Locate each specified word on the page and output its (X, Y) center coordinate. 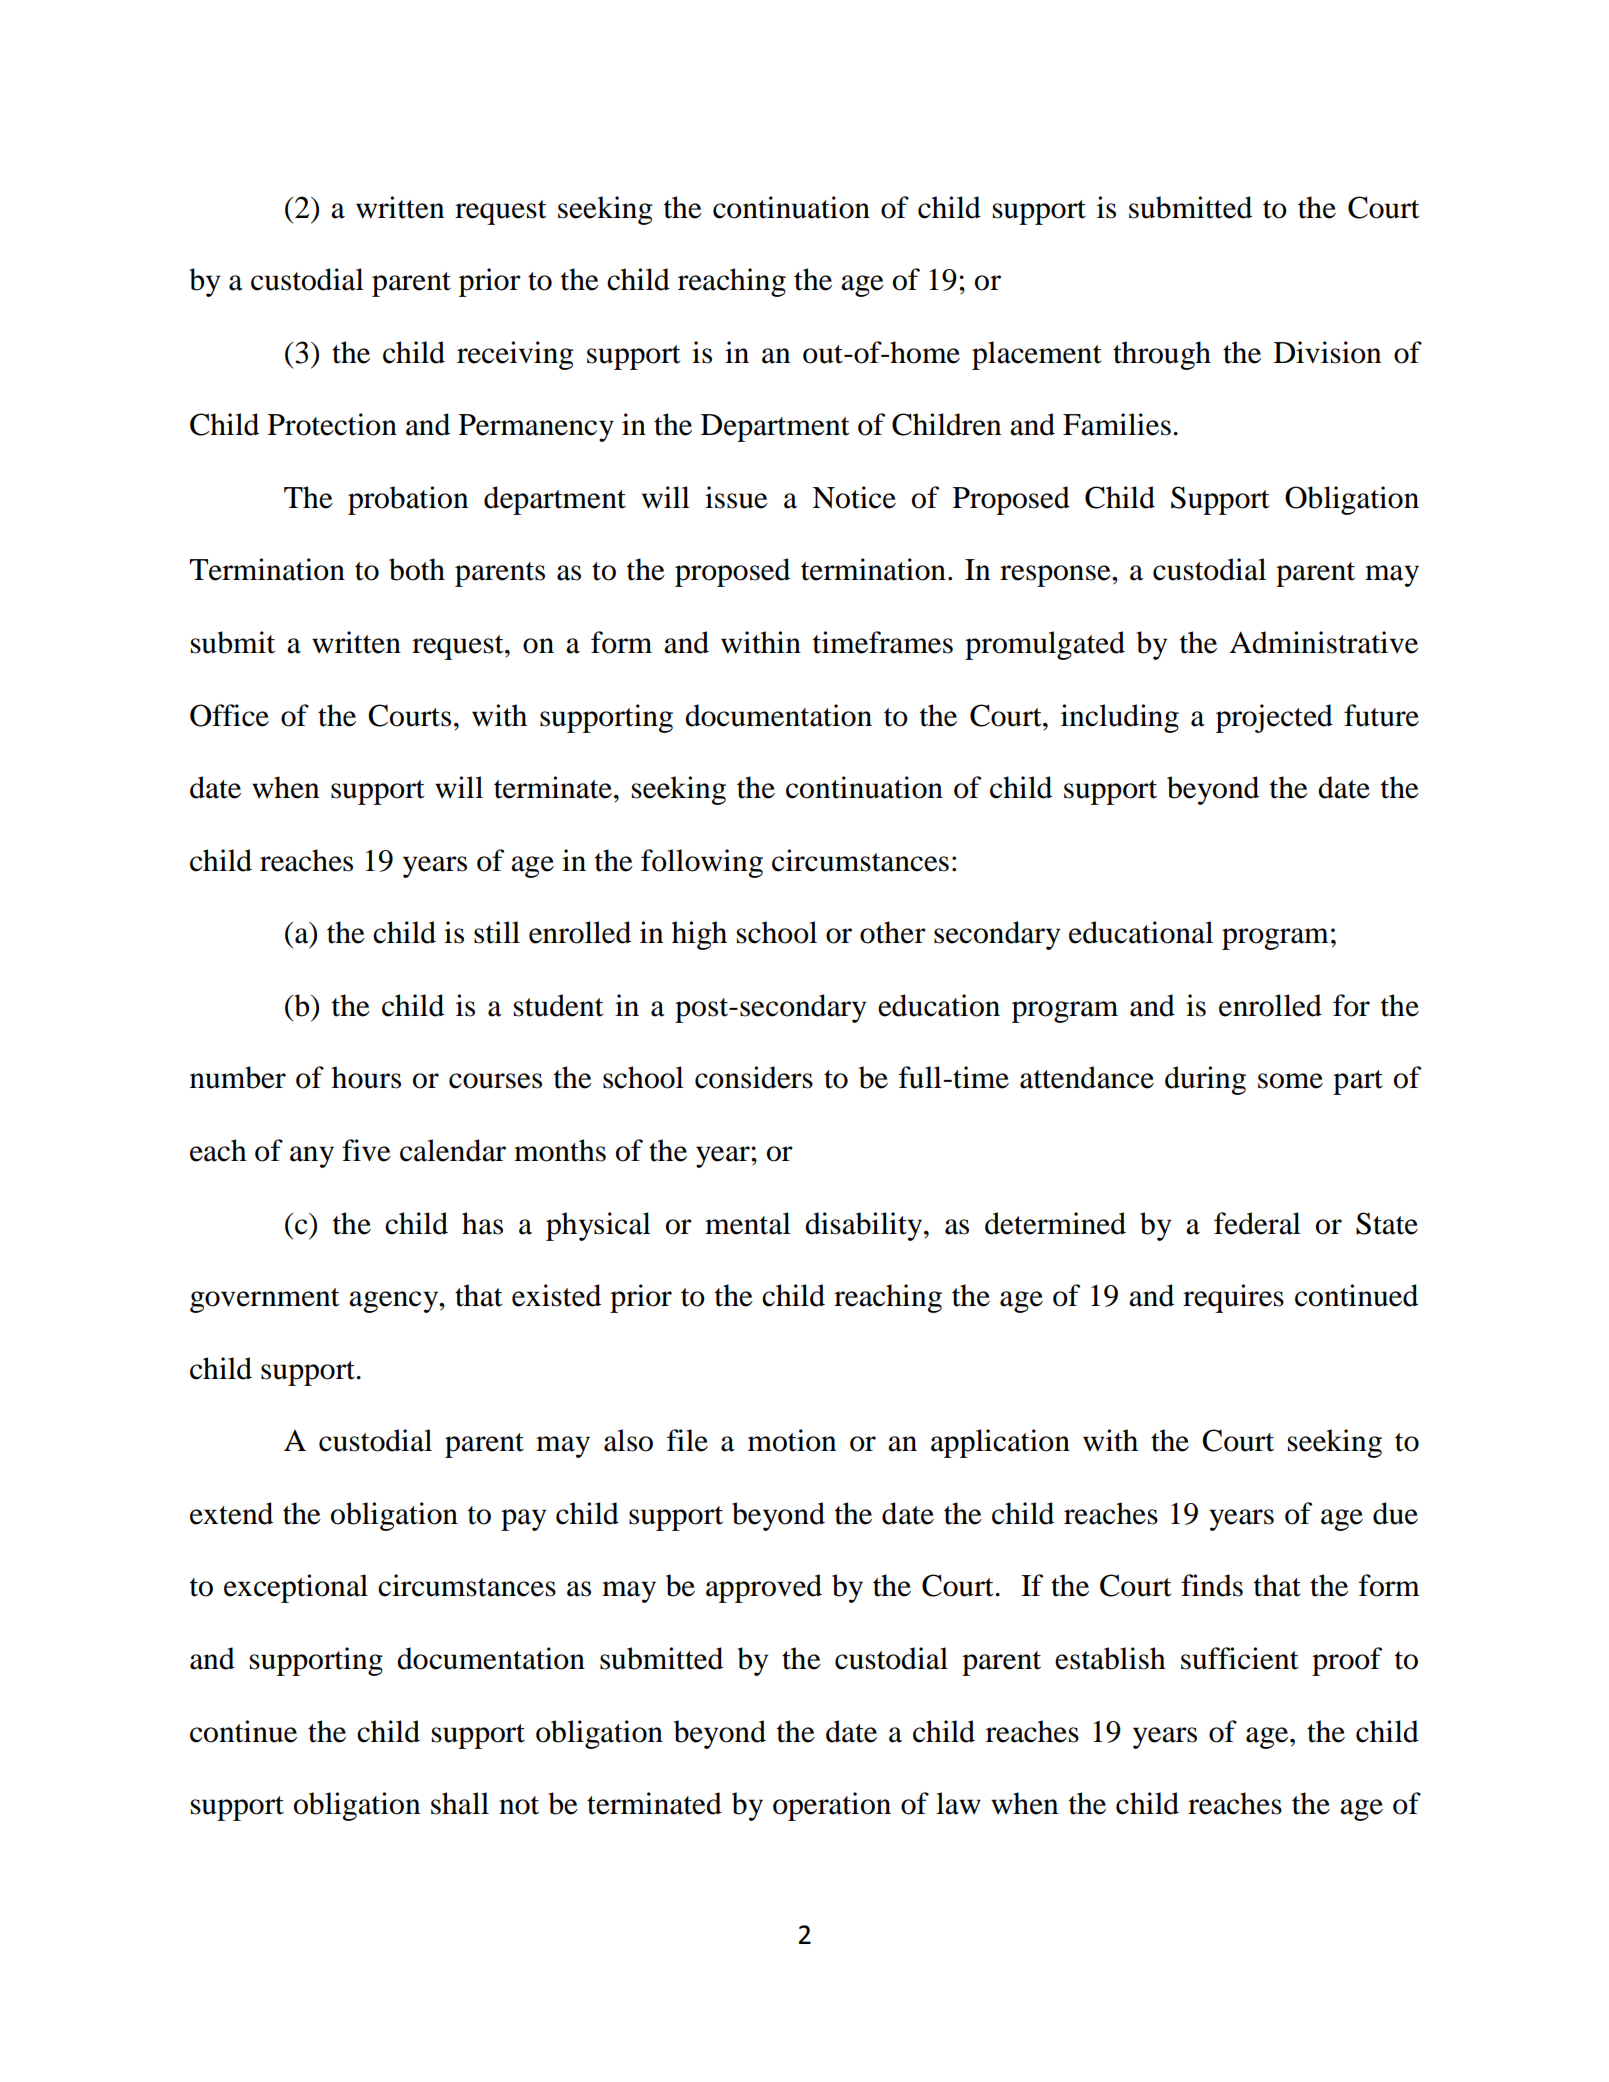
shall (460, 1803)
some (1290, 1081)
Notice (854, 497)
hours (366, 1077)
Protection (332, 424)
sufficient (1240, 1658)
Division (1327, 352)
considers (754, 1077)
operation (832, 1806)
